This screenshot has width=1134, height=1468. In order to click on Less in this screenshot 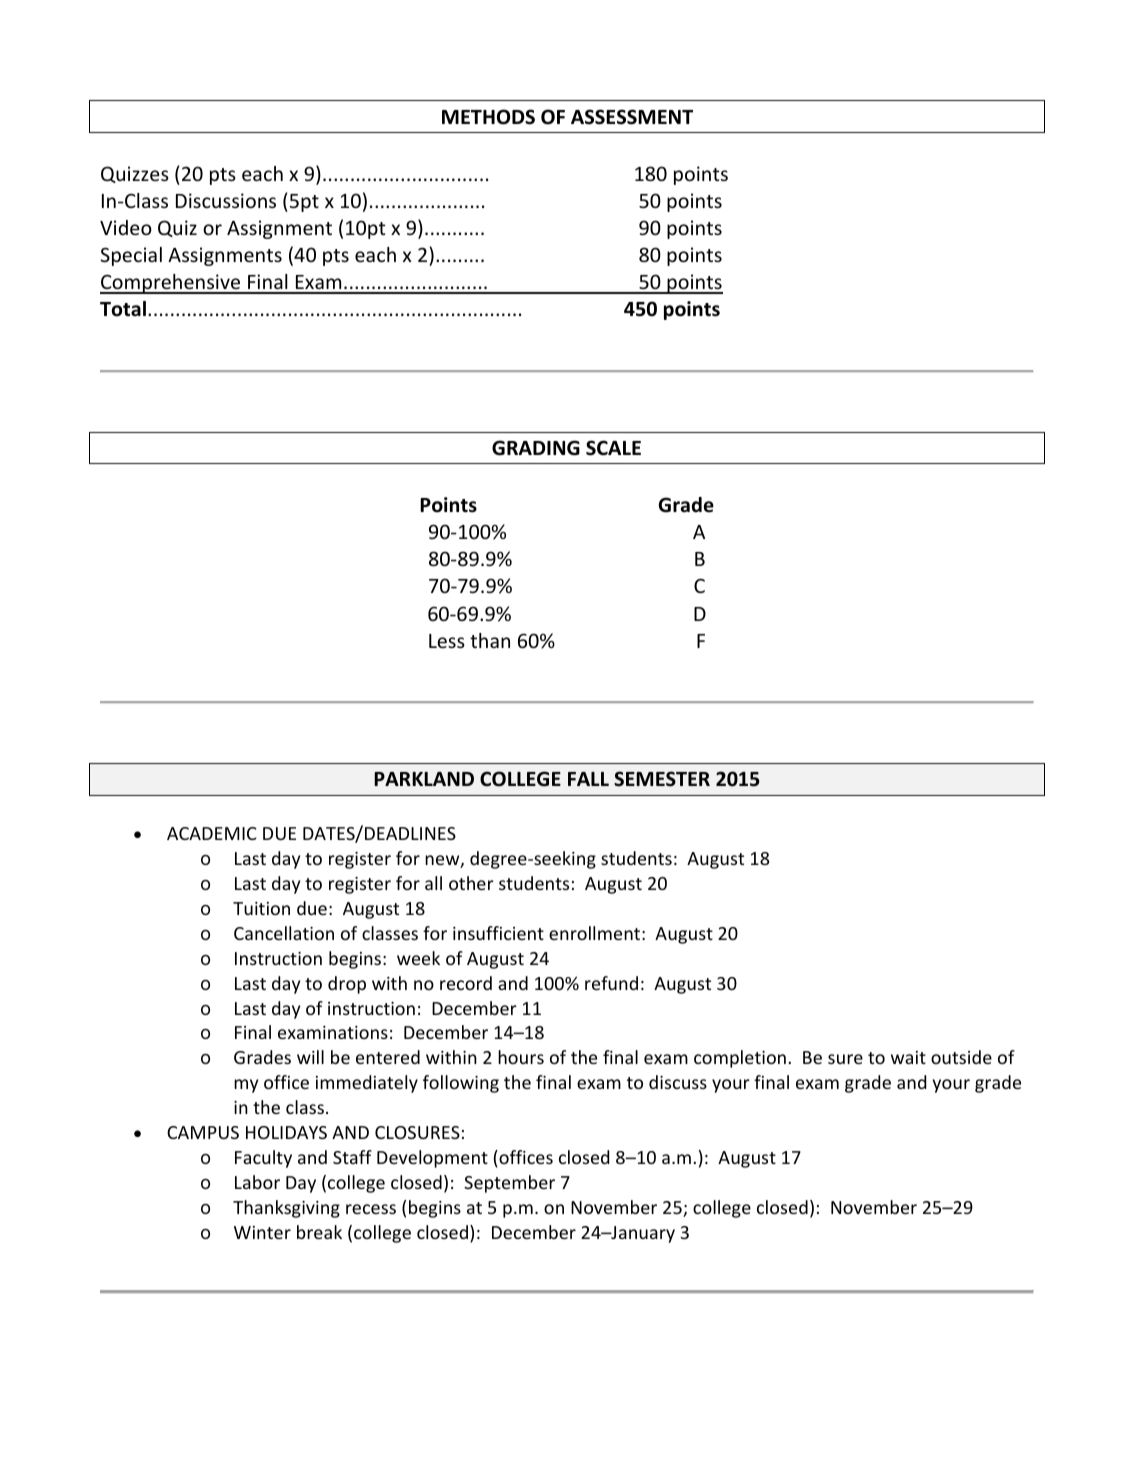, I will do `click(447, 641)`.
